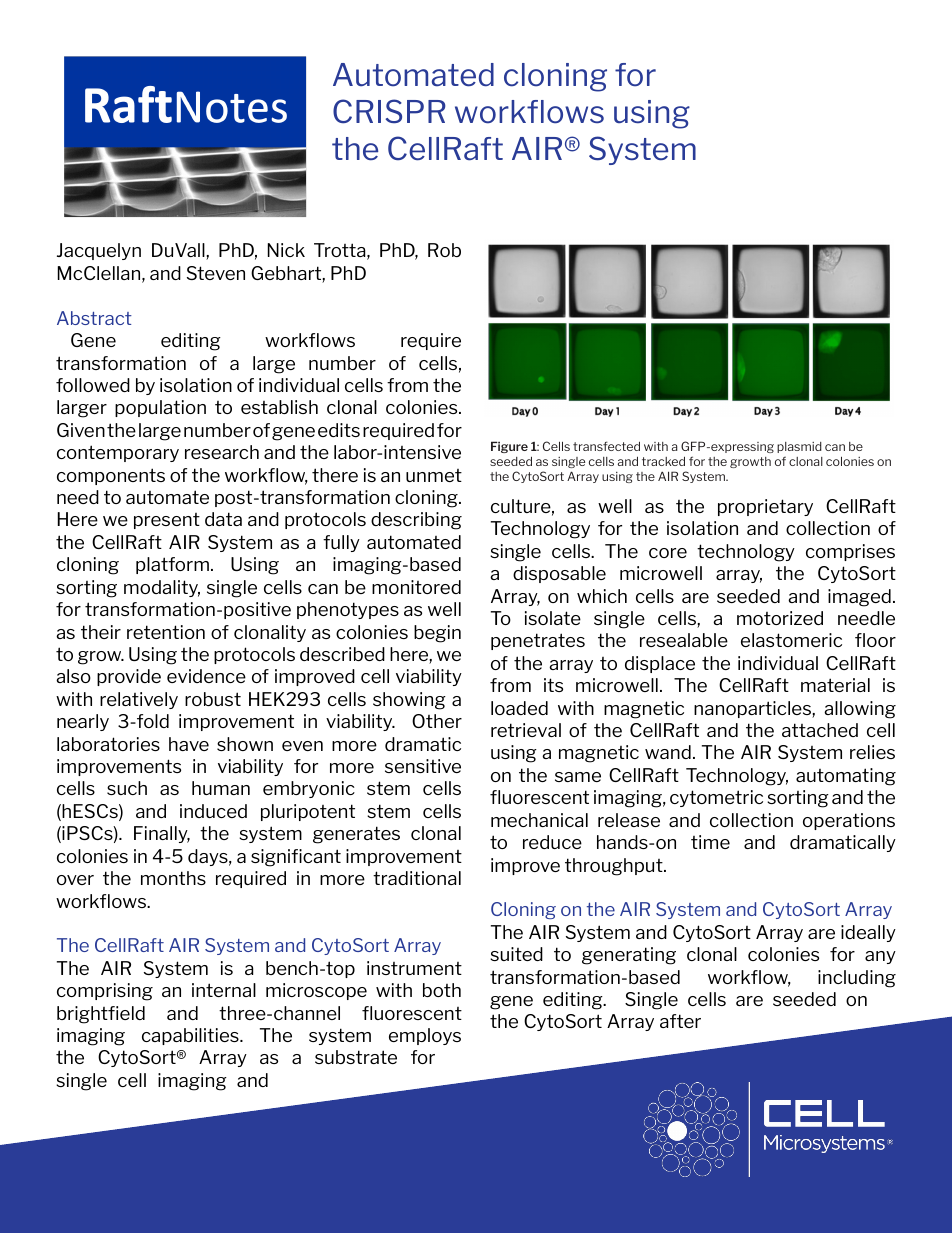 This screenshot has width=952, height=1233. What do you see at coordinates (799, 447) in the screenshot?
I see `plasmid` at bounding box center [799, 447].
